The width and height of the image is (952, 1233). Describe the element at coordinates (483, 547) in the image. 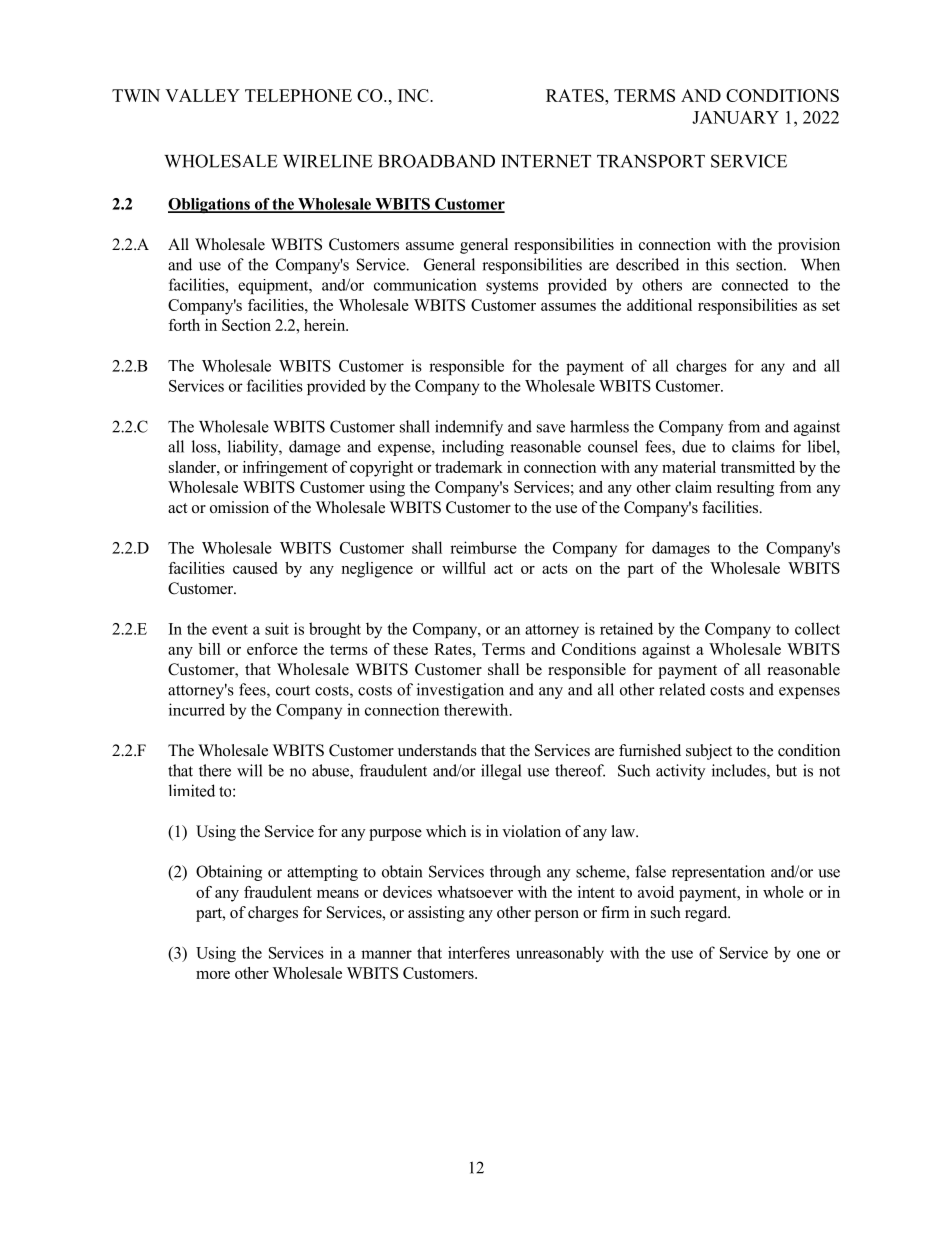

I see `reimburse` at that location.
